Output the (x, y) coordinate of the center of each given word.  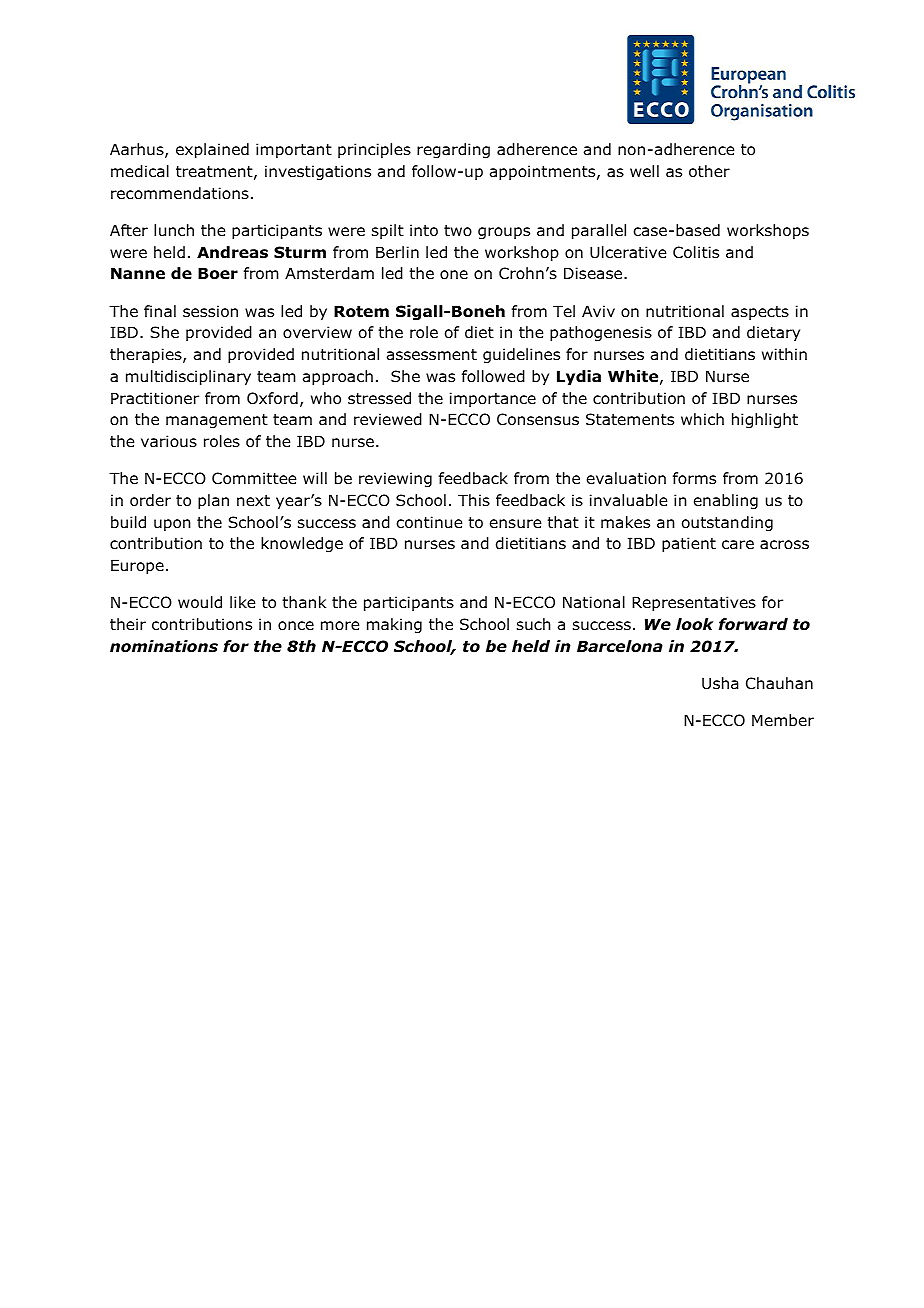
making (394, 625)
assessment (432, 355)
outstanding (727, 523)
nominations (164, 646)
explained (212, 150)
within (784, 354)
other (709, 171)
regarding (453, 150)
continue (429, 522)
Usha (720, 683)
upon (172, 525)
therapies (147, 355)
